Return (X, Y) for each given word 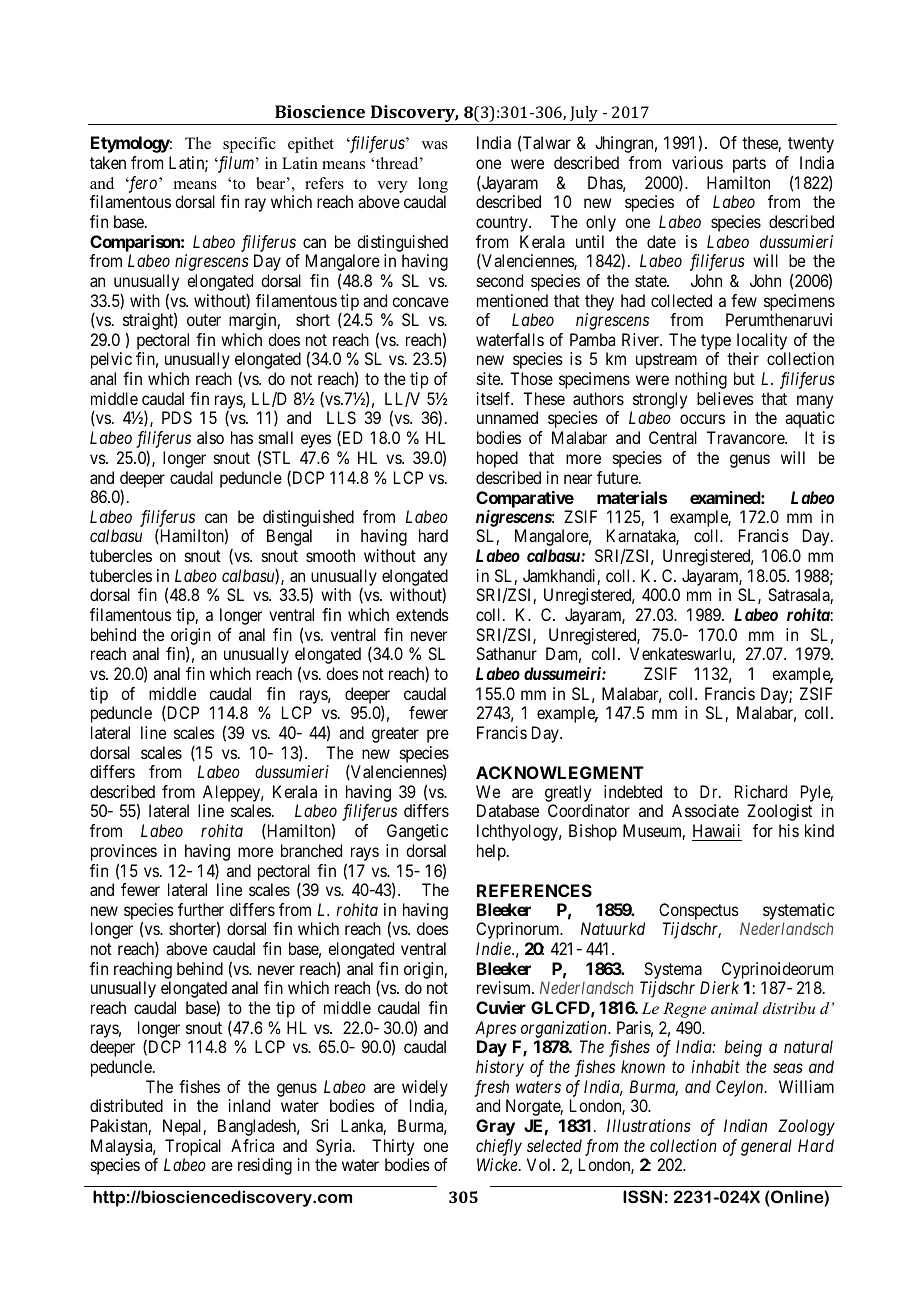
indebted (633, 791)
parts (749, 165)
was (435, 145)
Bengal (289, 537)
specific (249, 145)
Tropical (193, 1147)
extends (422, 614)
